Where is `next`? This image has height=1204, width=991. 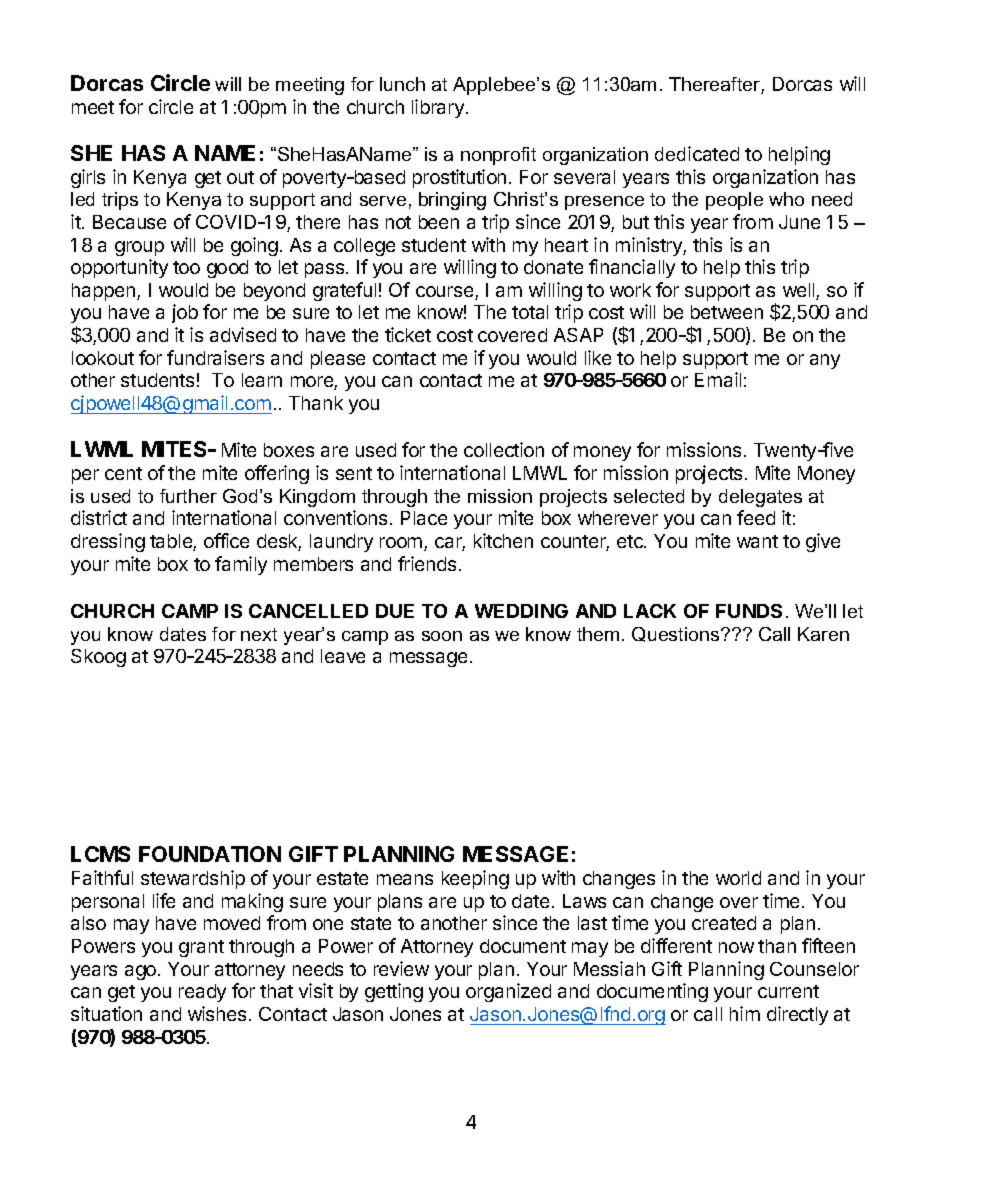
next is located at coordinates (259, 634).
